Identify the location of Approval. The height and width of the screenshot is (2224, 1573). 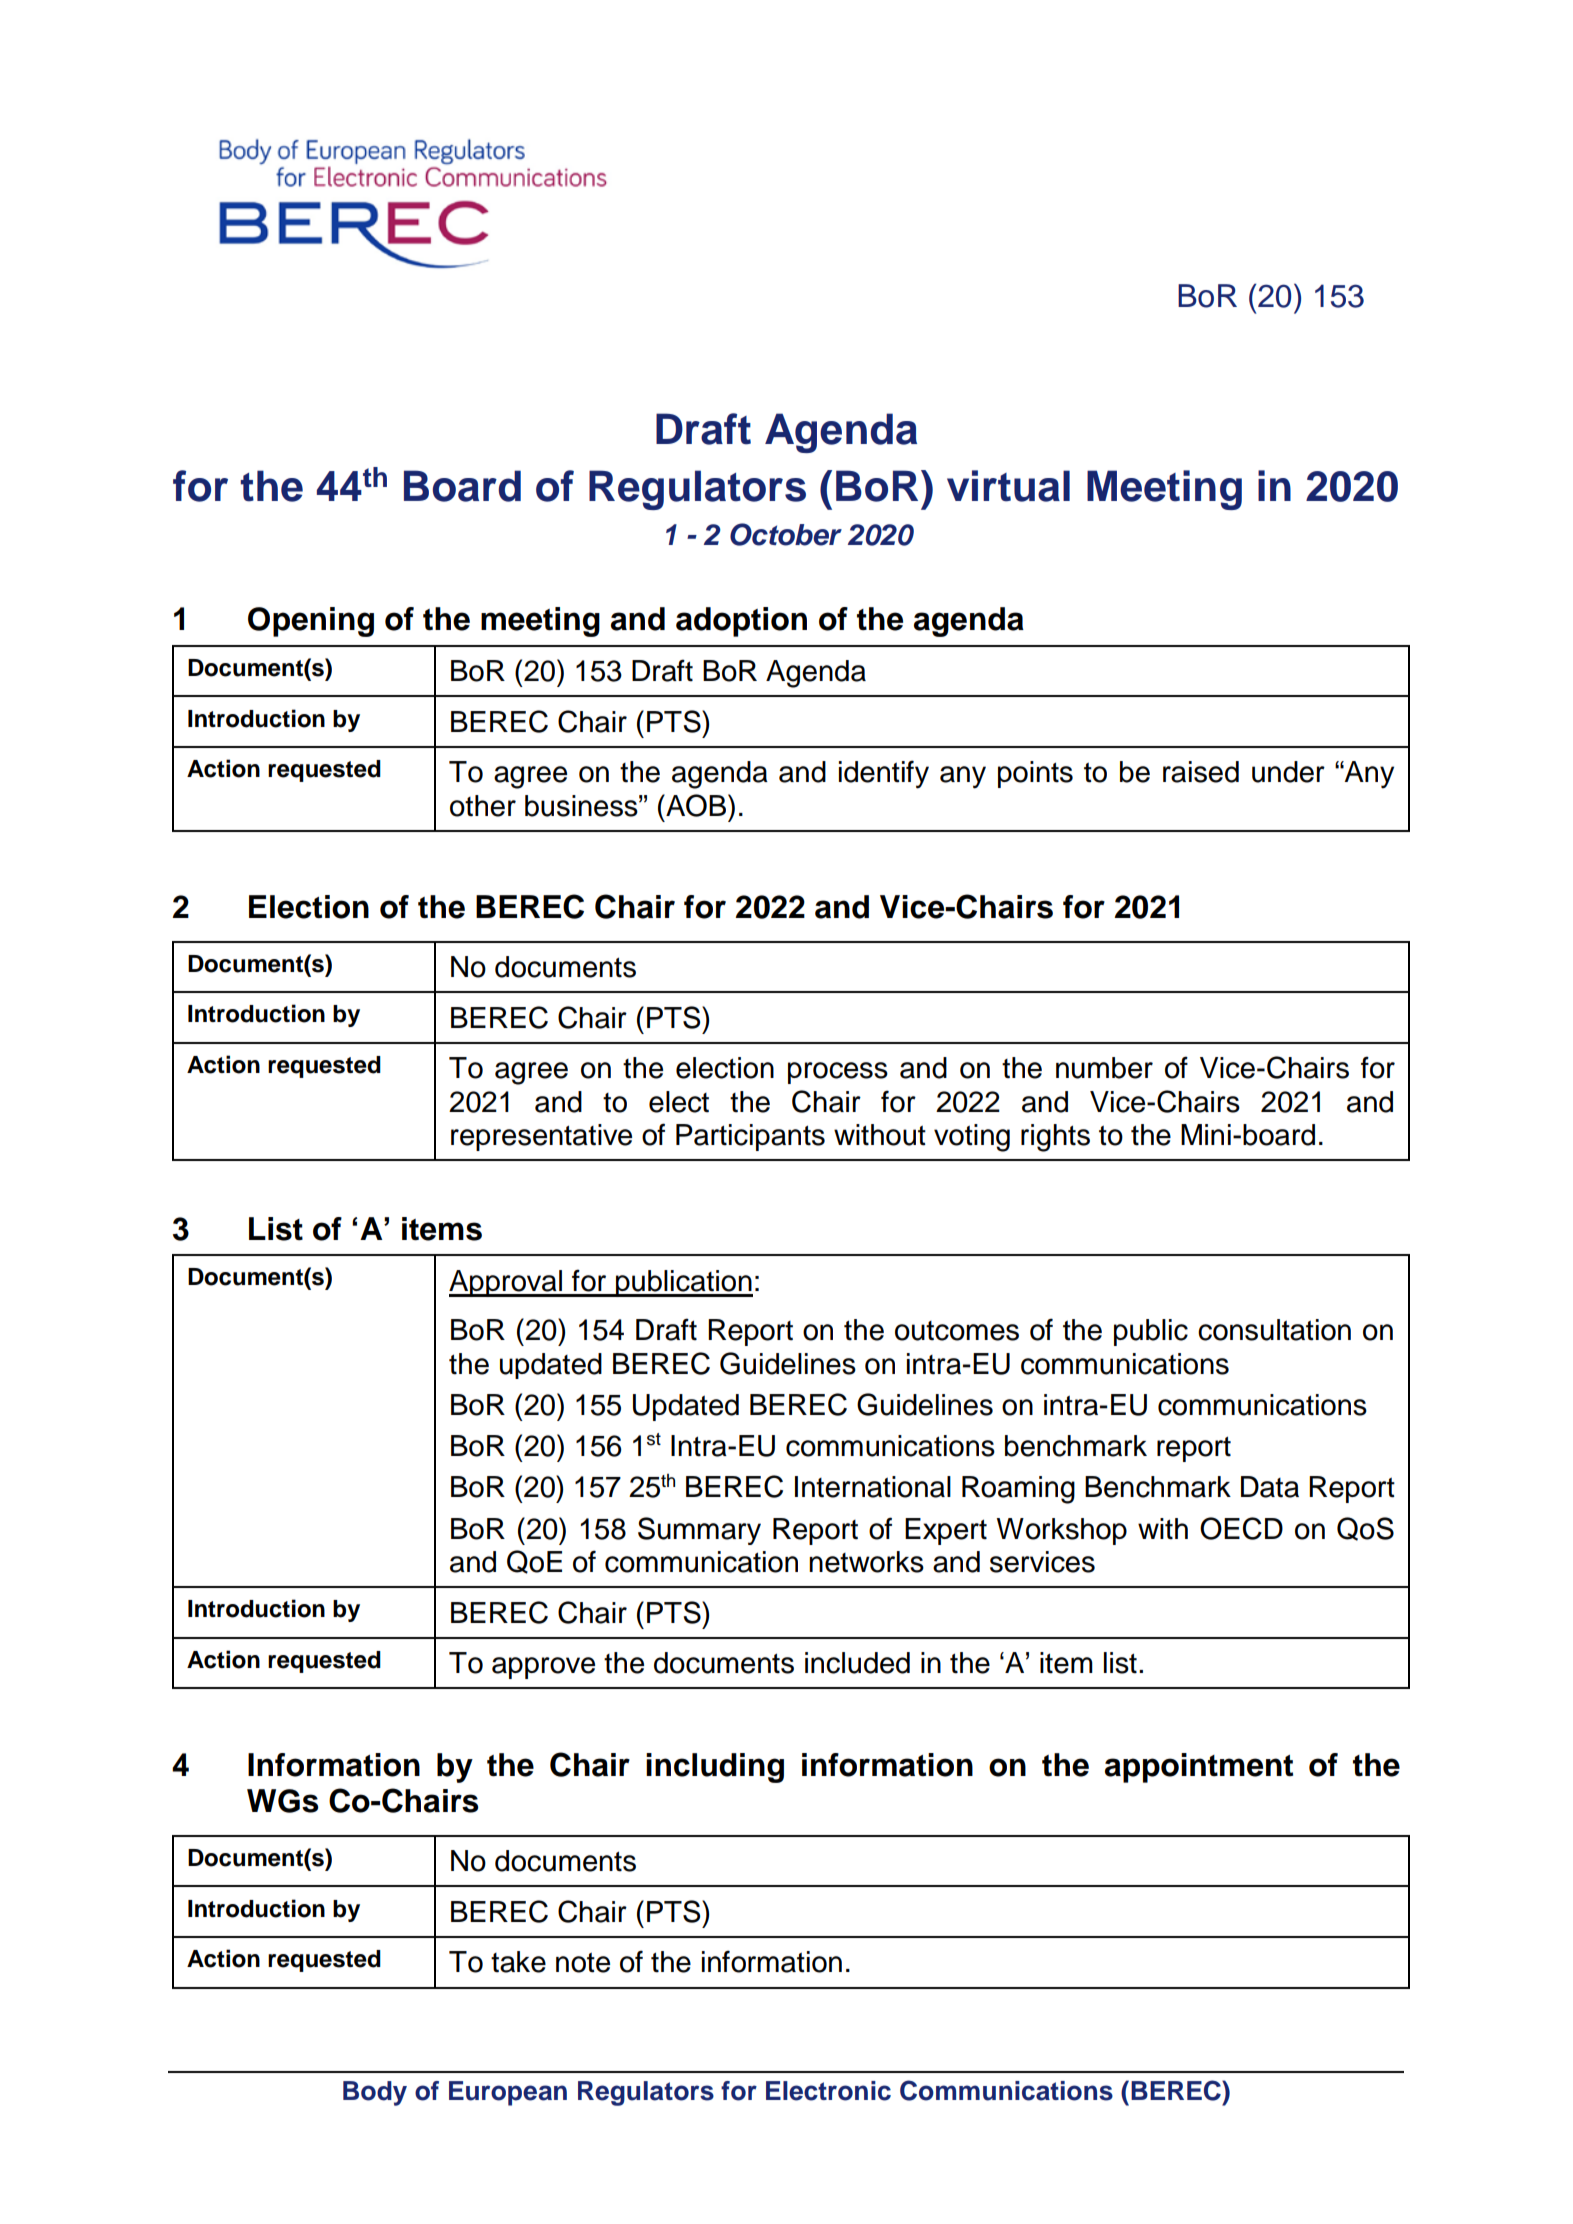
(506, 1283).
